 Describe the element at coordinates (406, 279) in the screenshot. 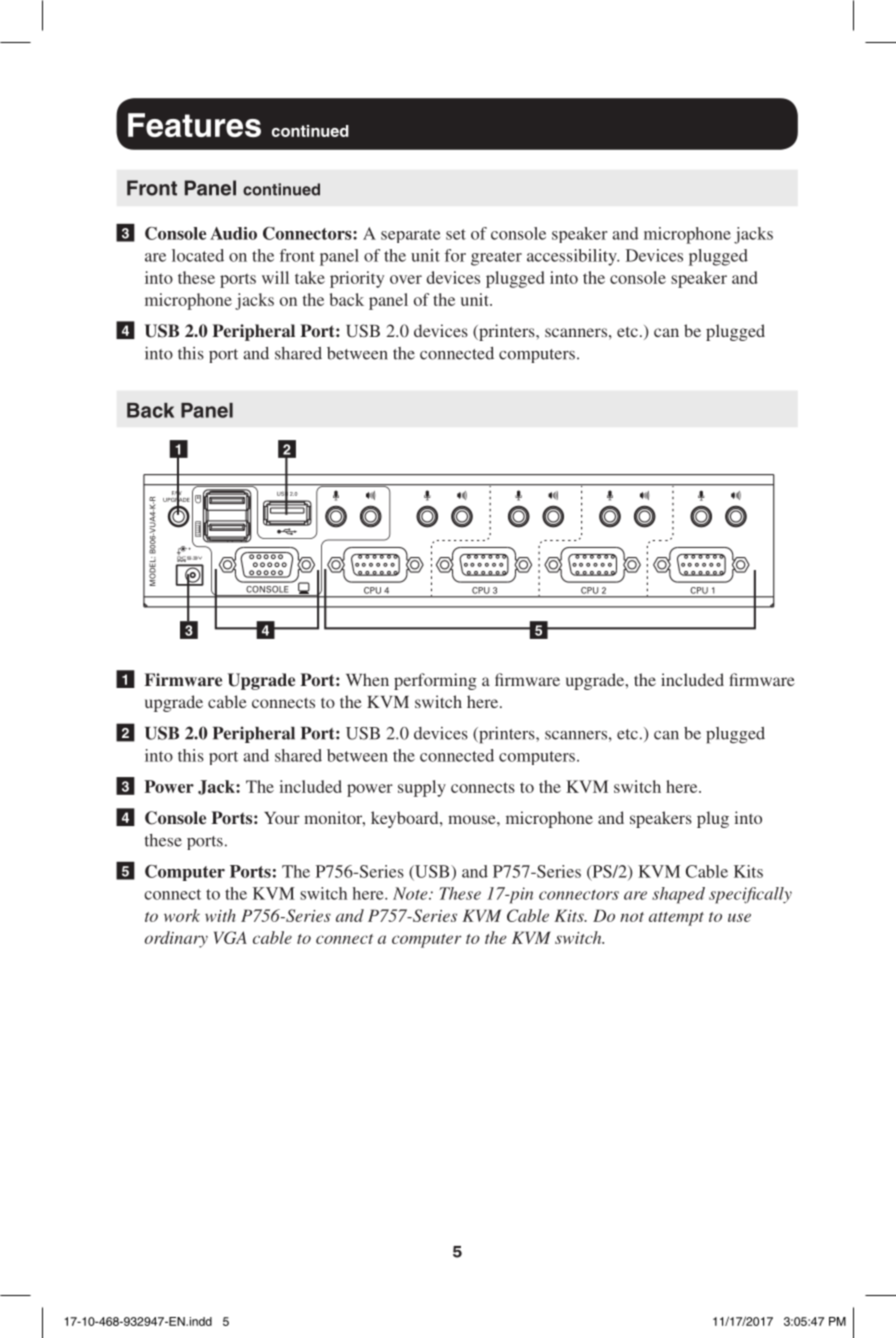

I see `over` at that location.
